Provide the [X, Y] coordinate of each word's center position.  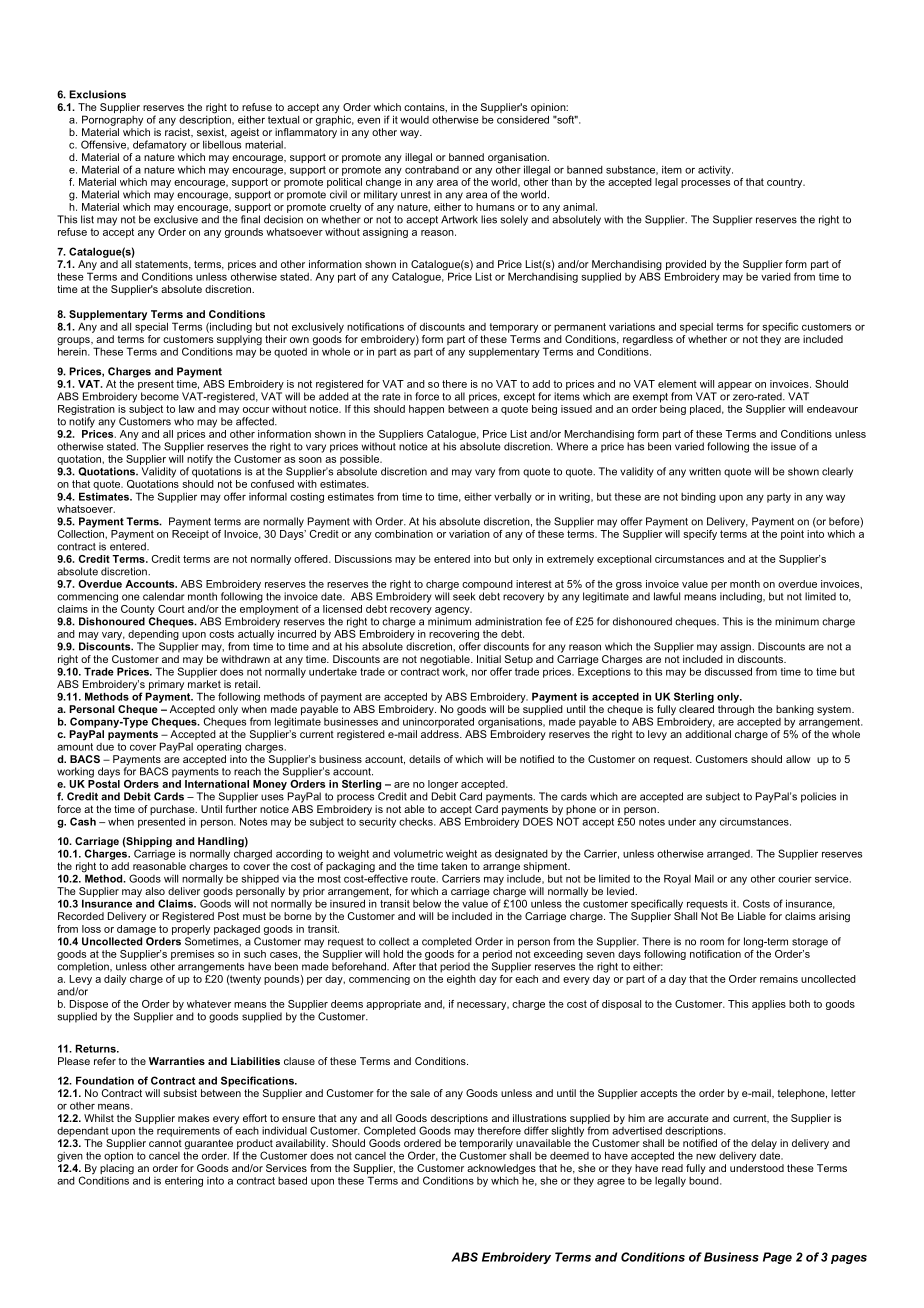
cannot [165, 1143]
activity [715, 170]
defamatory [160, 145]
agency [453, 612]
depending [153, 635]
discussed [728, 671]
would [414, 120]
